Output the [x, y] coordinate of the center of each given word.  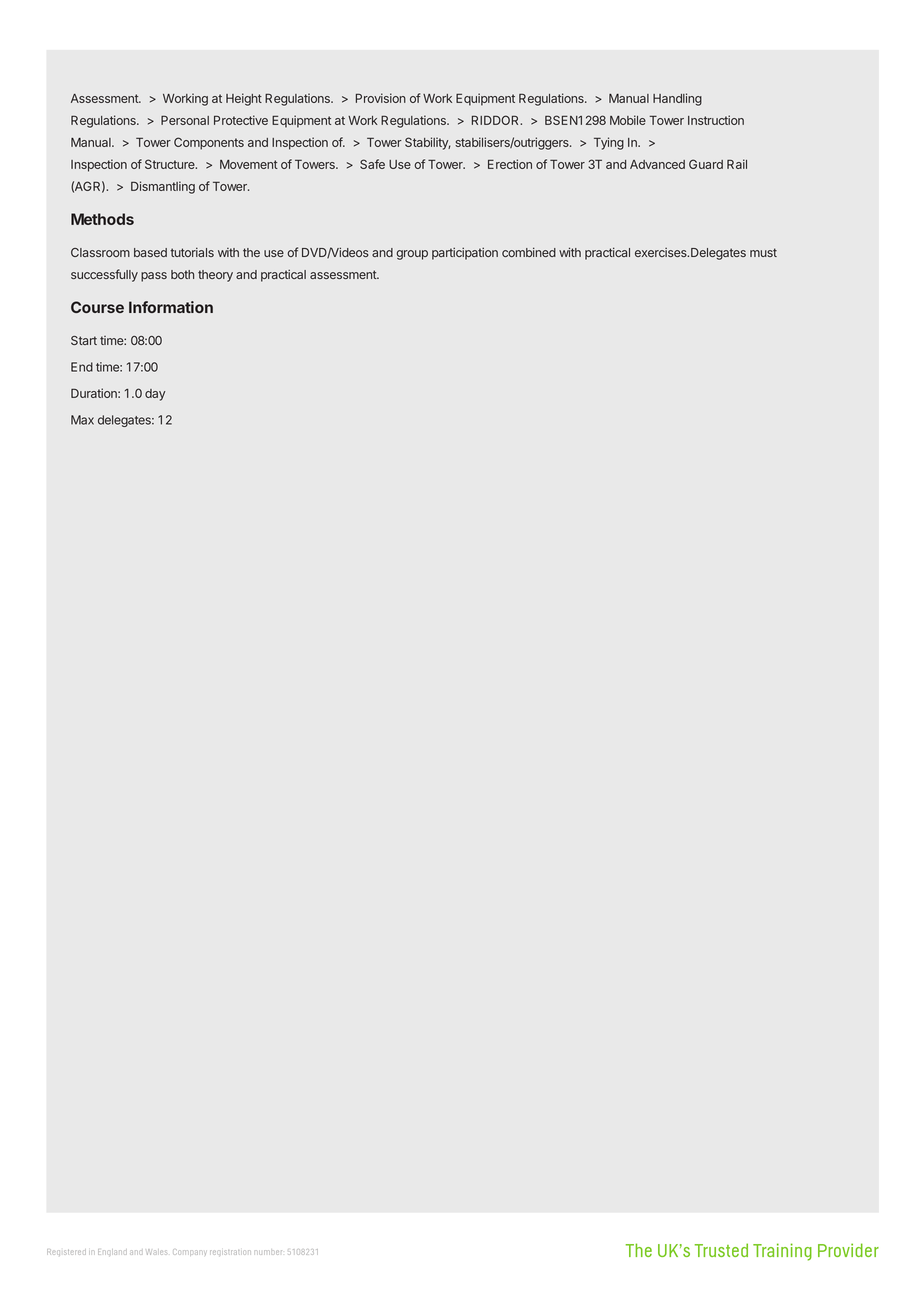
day [155, 395]
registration [230, 1252]
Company [189, 1252]
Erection [510, 164]
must [763, 252]
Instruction [716, 120]
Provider [848, 1250]
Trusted [721, 1250]
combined [529, 252]
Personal [185, 120]
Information [171, 307]
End [82, 367]
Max [82, 420]
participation [465, 253]
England [112, 1252]
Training [782, 1252]
